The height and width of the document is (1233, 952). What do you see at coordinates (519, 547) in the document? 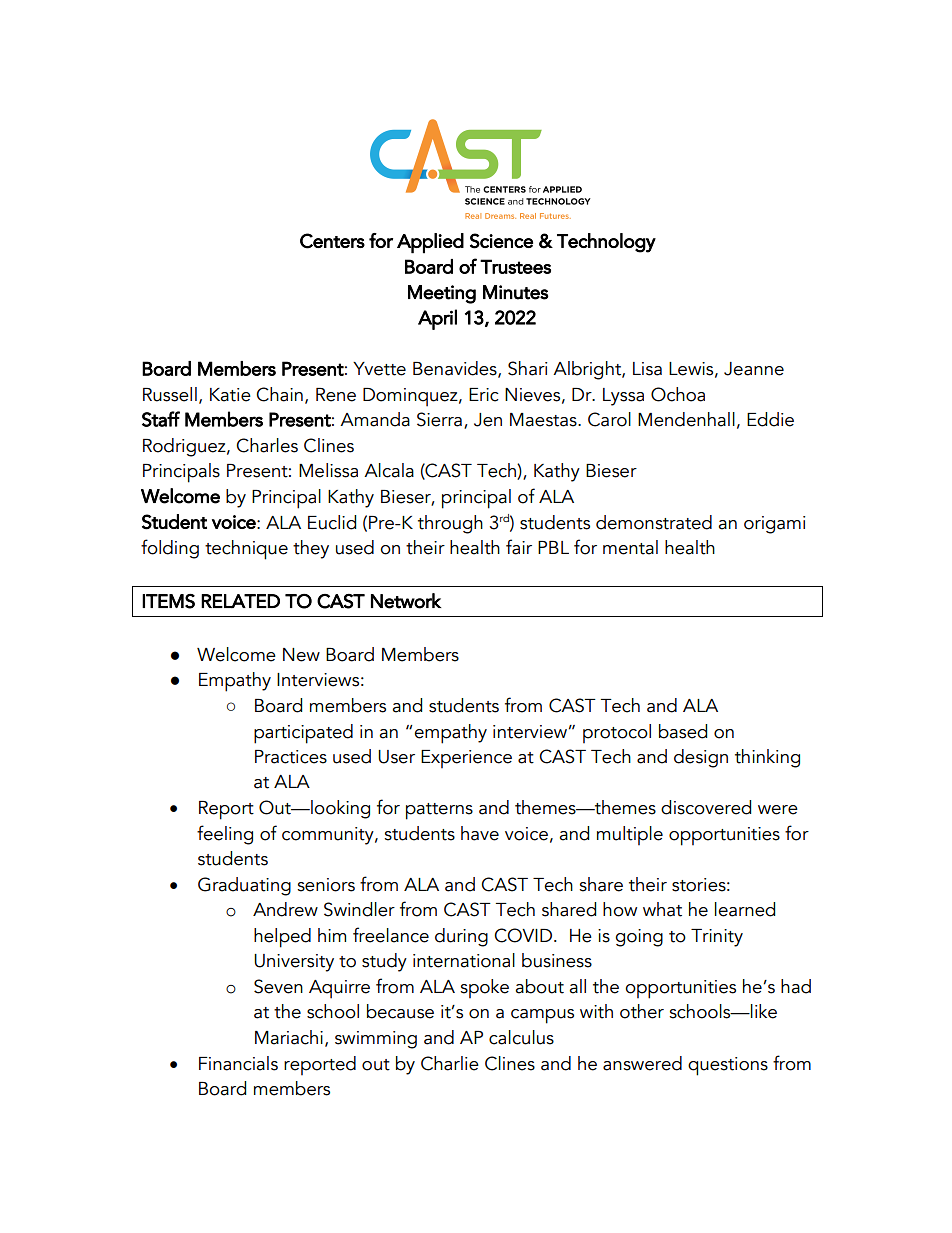
I see `fair` at bounding box center [519, 547].
